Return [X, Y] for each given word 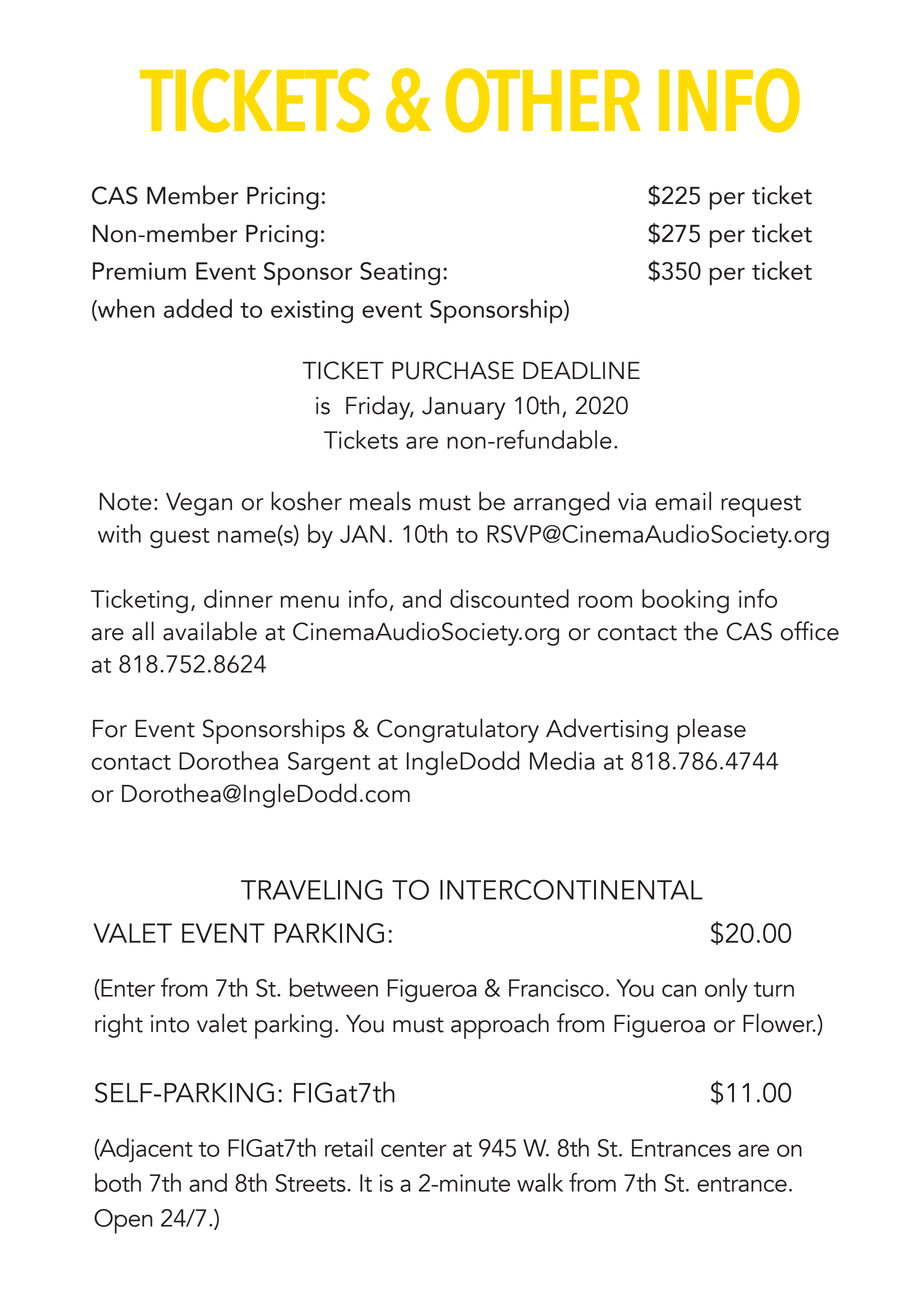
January [463, 408]
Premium [139, 271]
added [198, 308]
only [726, 990]
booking [685, 601]
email [683, 501]
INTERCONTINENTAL [571, 889]
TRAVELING [311, 889]
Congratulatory [458, 730]
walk [540, 1182]
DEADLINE [581, 370]
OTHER [543, 100]
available [210, 631]
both [118, 1182]
